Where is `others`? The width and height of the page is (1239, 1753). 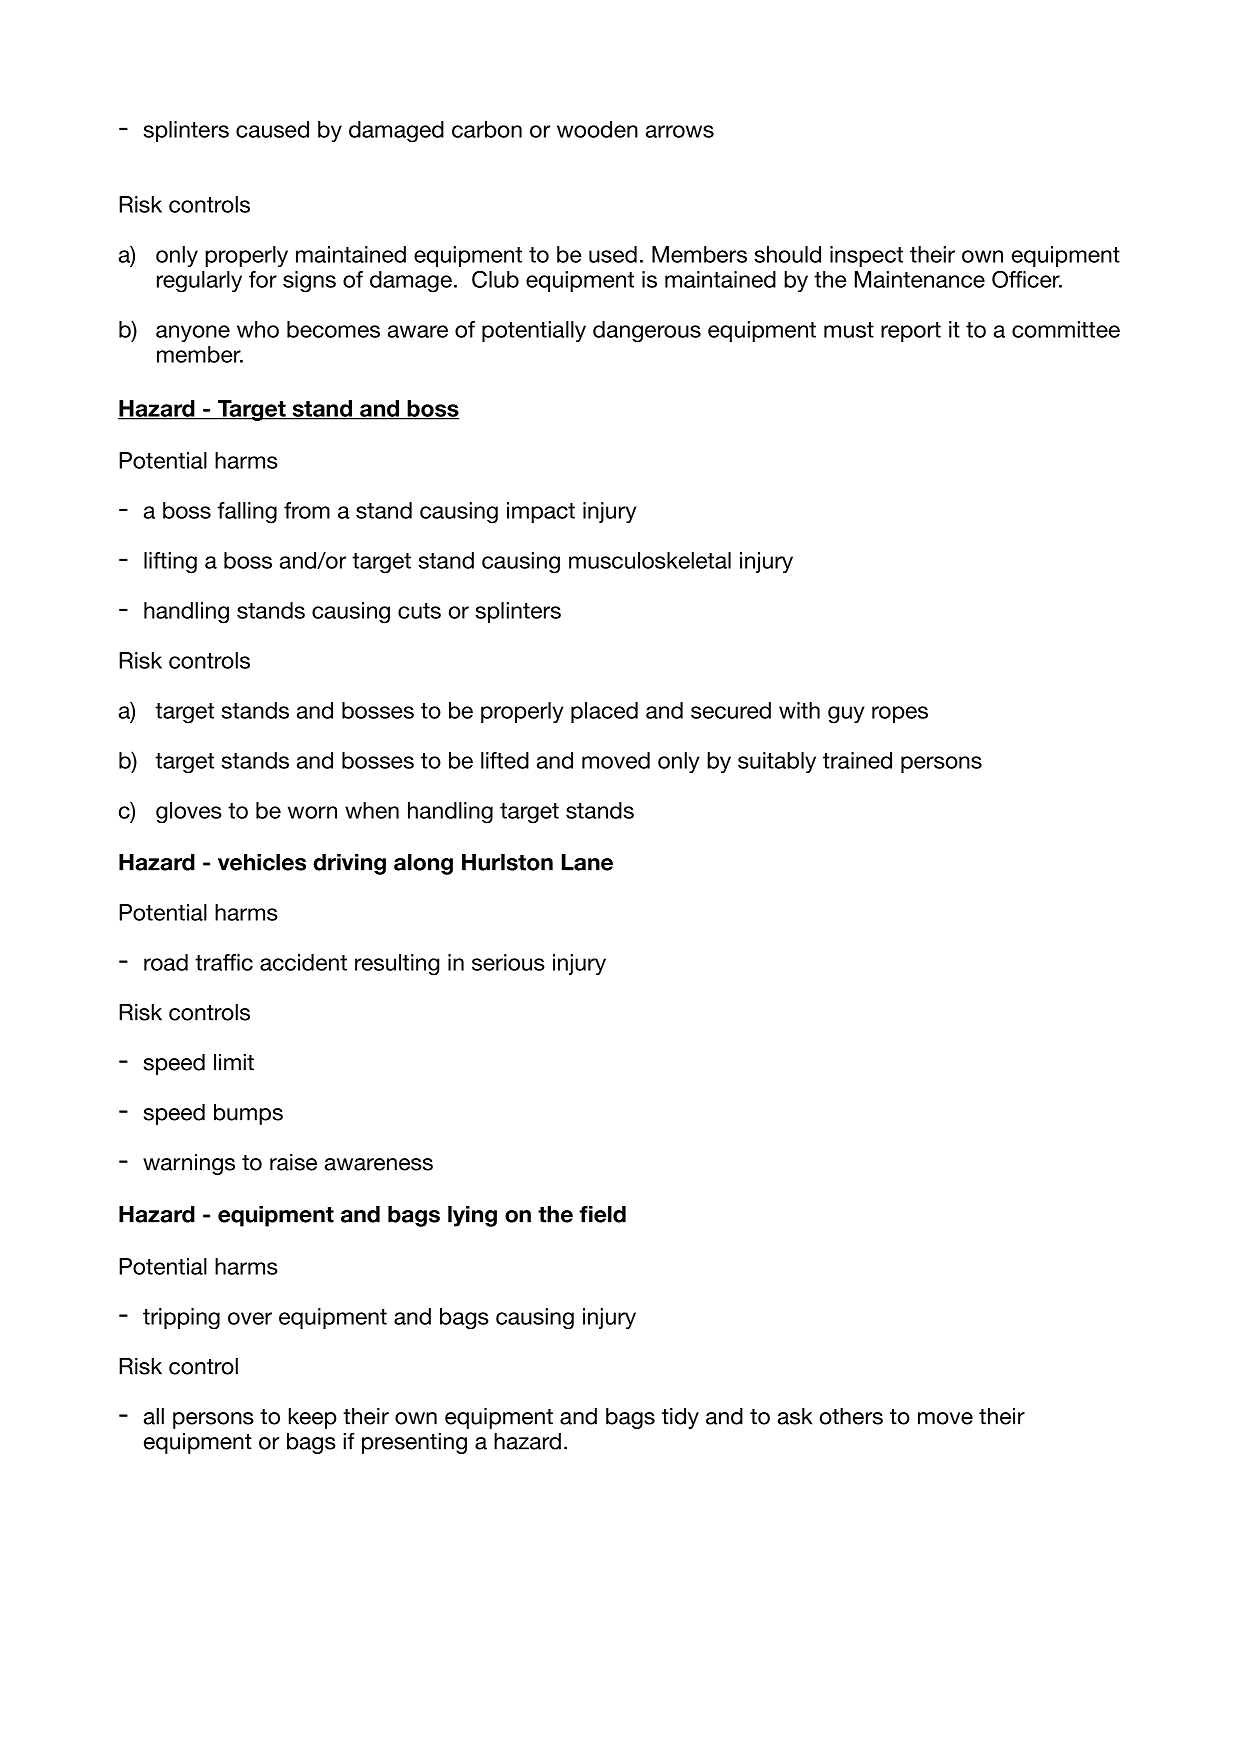 others is located at coordinates (851, 1416).
